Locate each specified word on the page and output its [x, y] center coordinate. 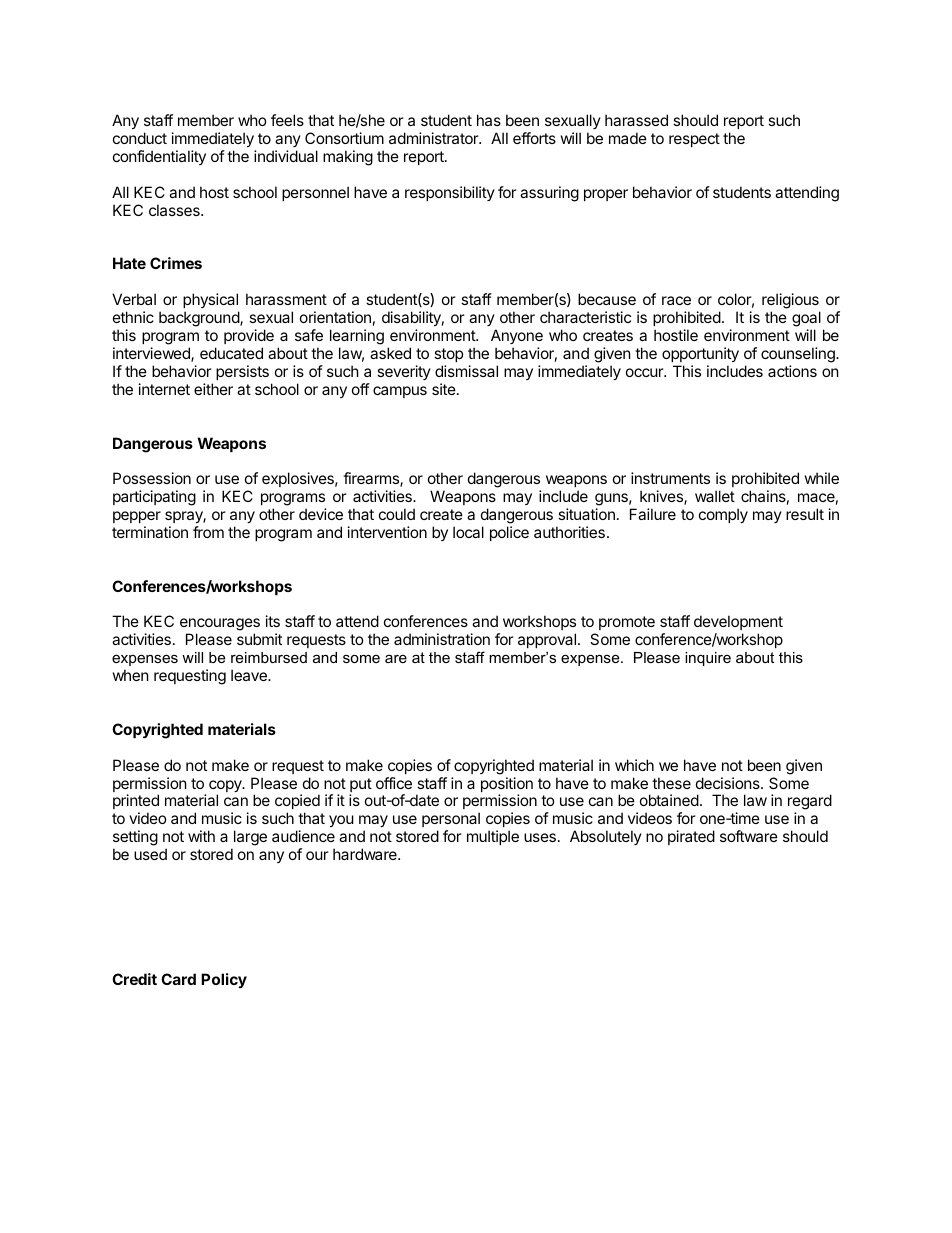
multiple [493, 837]
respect [694, 140]
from [208, 532]
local [468, 532]
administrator [435, 138]
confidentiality [159, 157]
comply [723, 515]
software [749, 836]
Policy [224, 980]
